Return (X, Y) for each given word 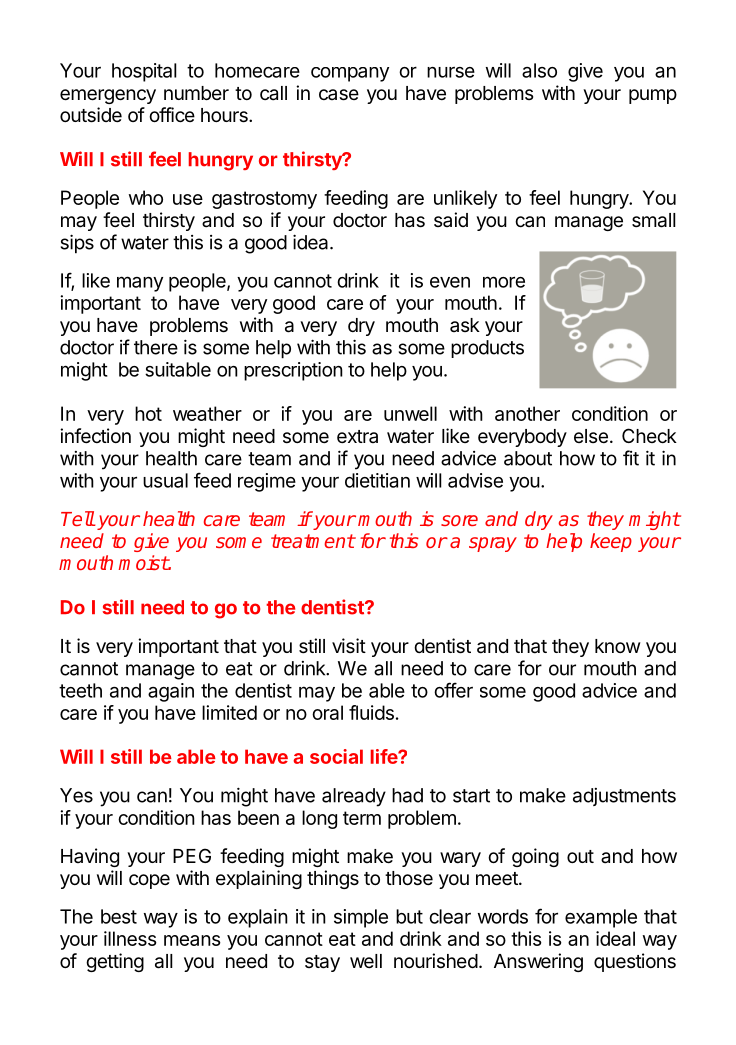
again (171, 692)
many (140, 284)
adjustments (624, 797)
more (504, 282)
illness (130, 938)
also (539, 70)
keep (611, 542)
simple (361, 918)
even (450, 282)
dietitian (377, 480)
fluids (371, 712)
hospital (144, 72)
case (339, 95)
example (601, 918)
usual (165, 480)
